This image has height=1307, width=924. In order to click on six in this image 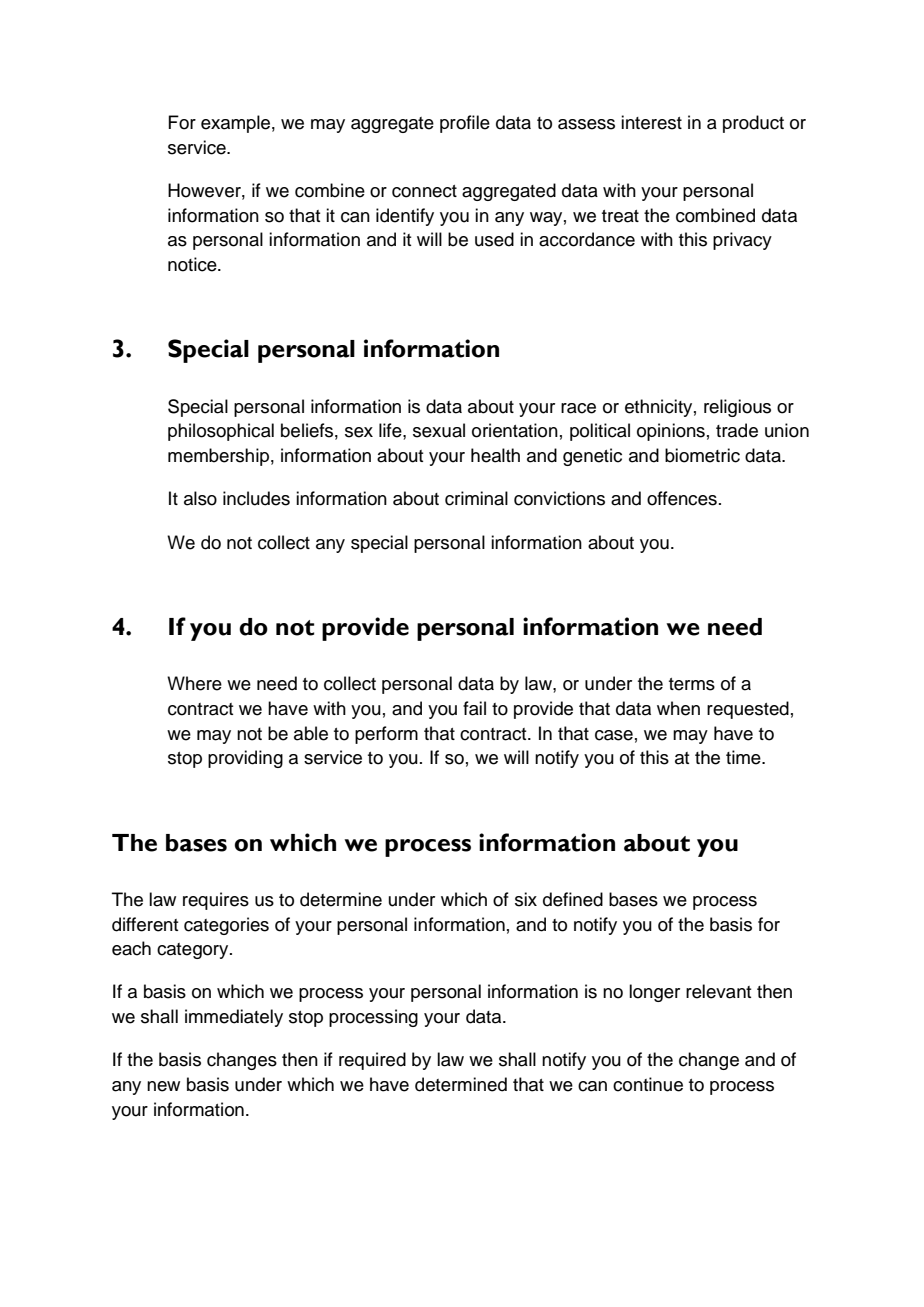, I will do `click(526, 899)`.
